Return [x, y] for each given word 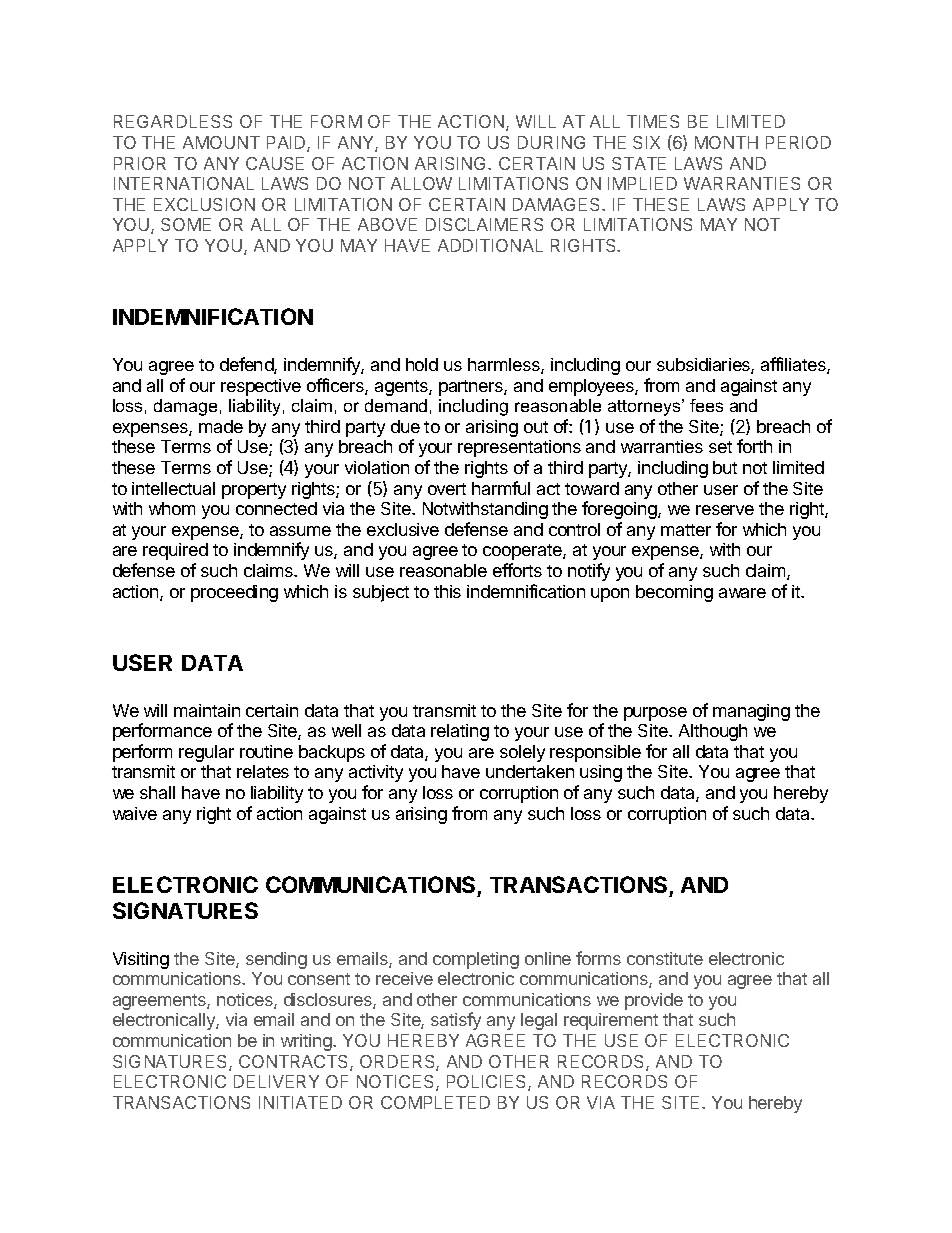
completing [476, 960]
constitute [665, 958]
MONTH [726, 142]
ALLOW [421, 183]
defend [247, 365]
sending [276, 960]
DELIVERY [276, 1081]
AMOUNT [221, 142]
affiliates [794, 365]
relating [460, 732]
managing [751, 712]
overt [447, 489]
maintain [207, 710]
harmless [505, 366]
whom [172, 508]
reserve [725, 510]
